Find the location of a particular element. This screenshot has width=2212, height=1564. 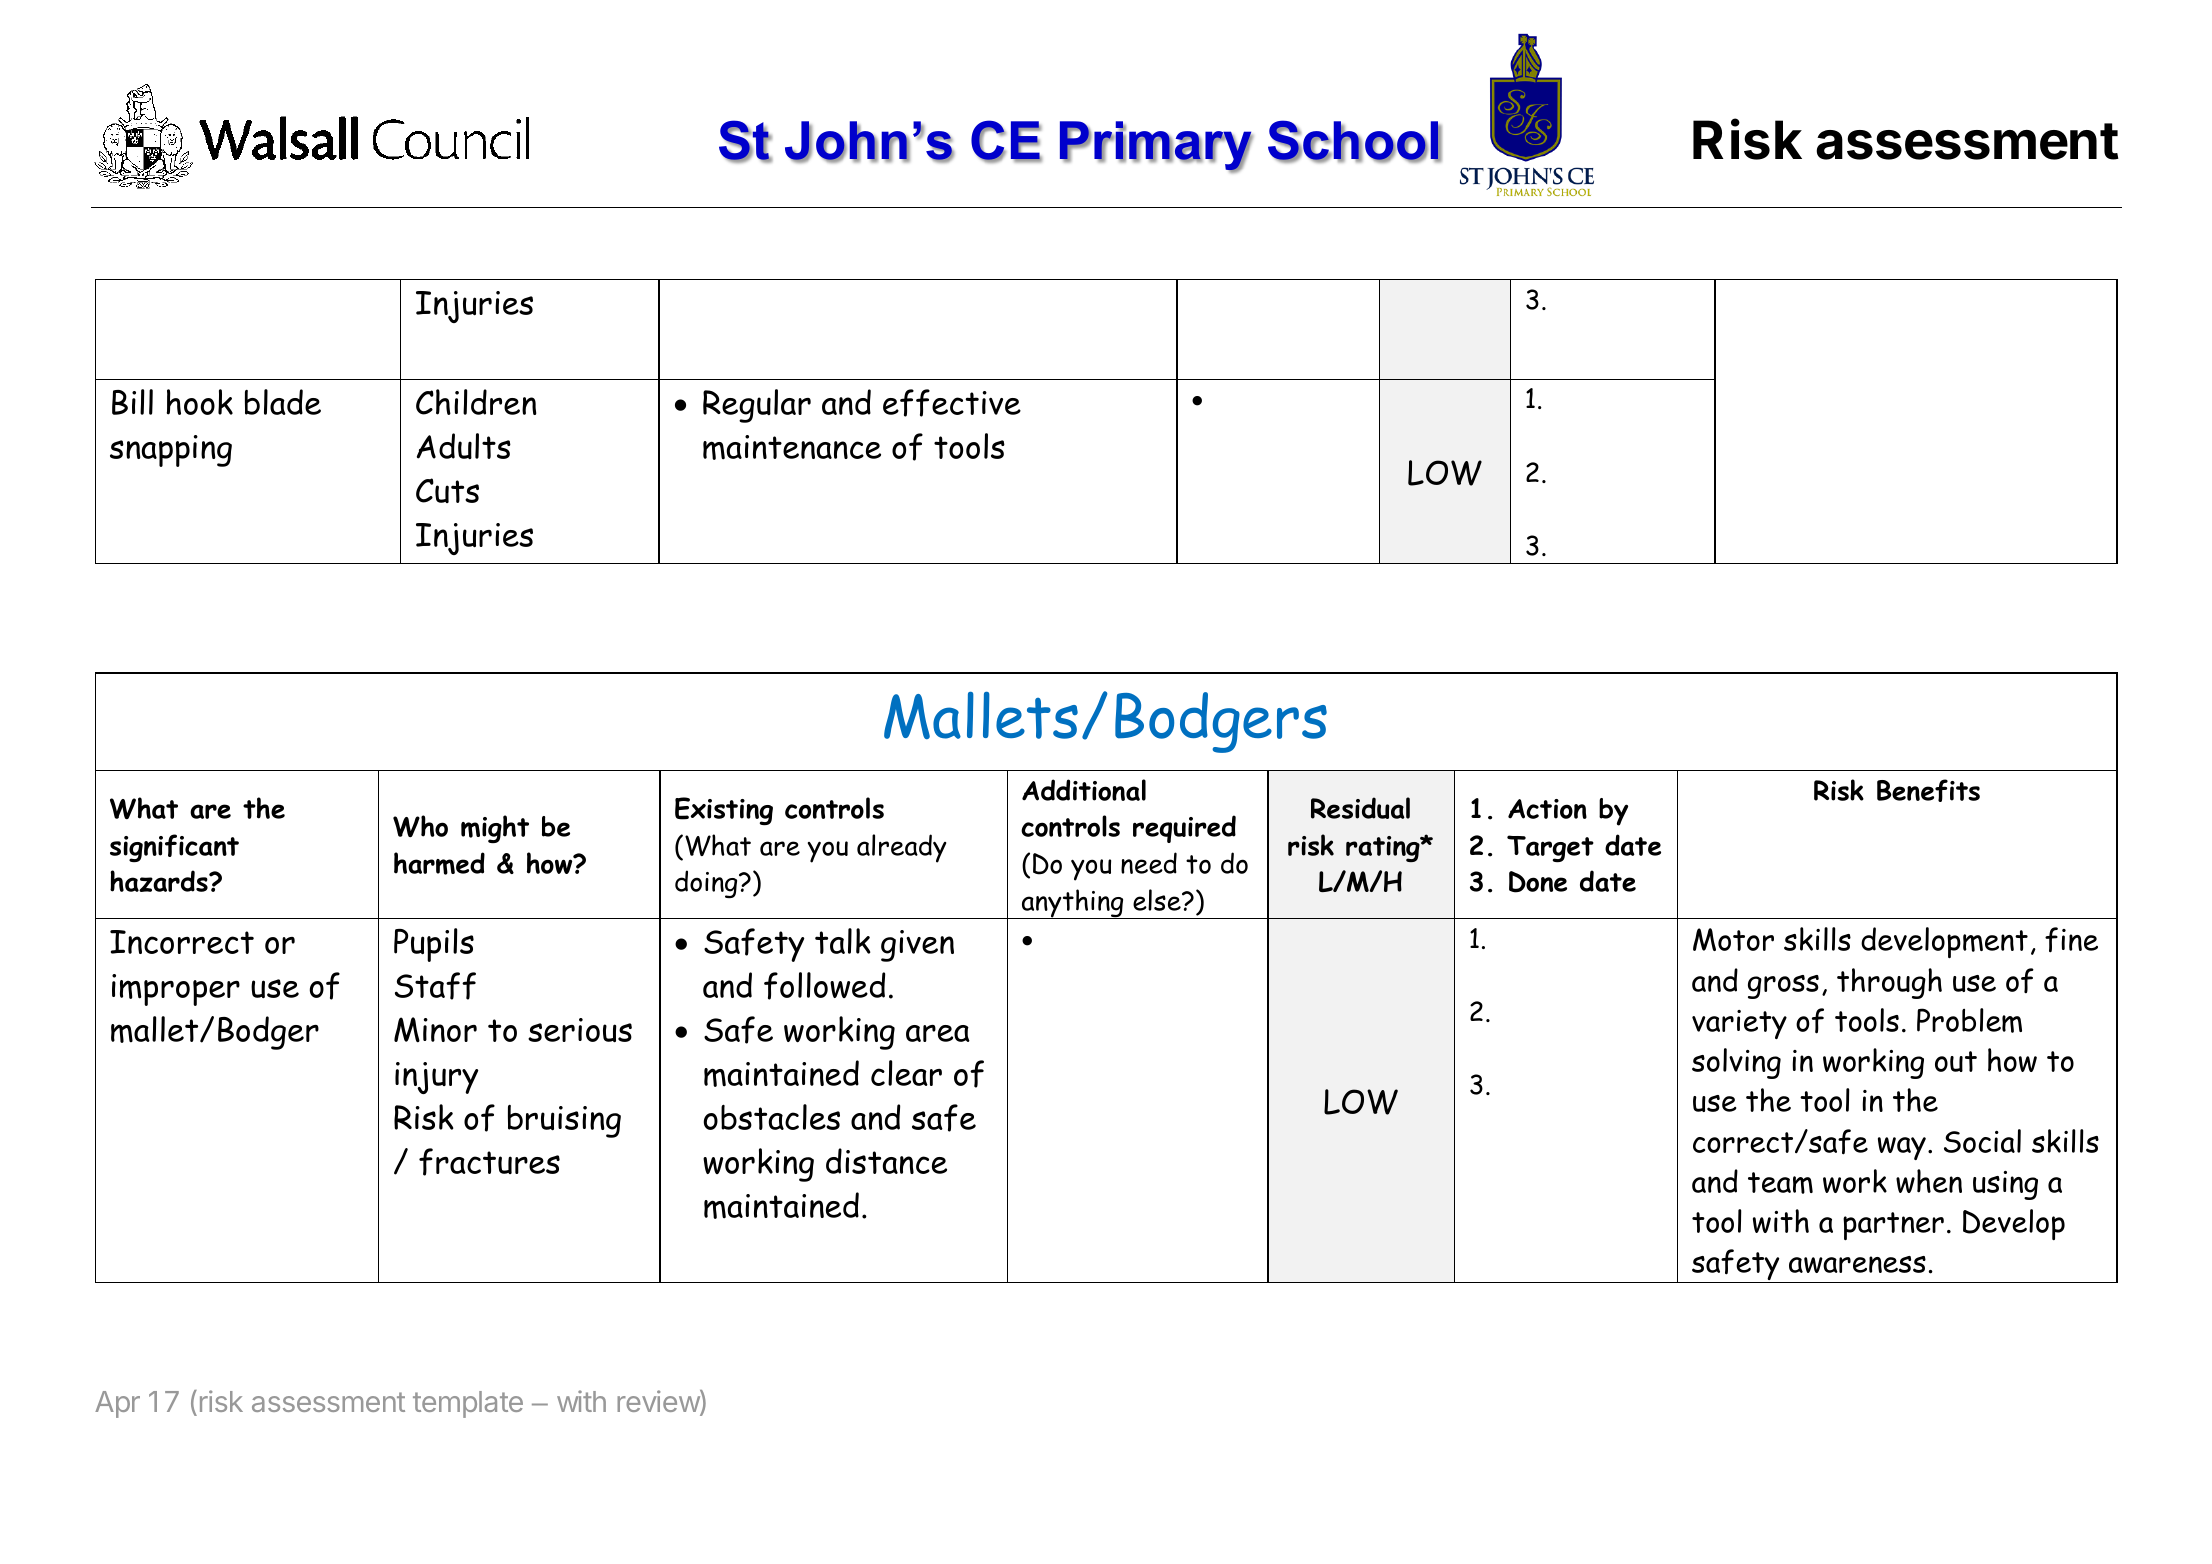

maintenance is located at coordinates (792, 447).
